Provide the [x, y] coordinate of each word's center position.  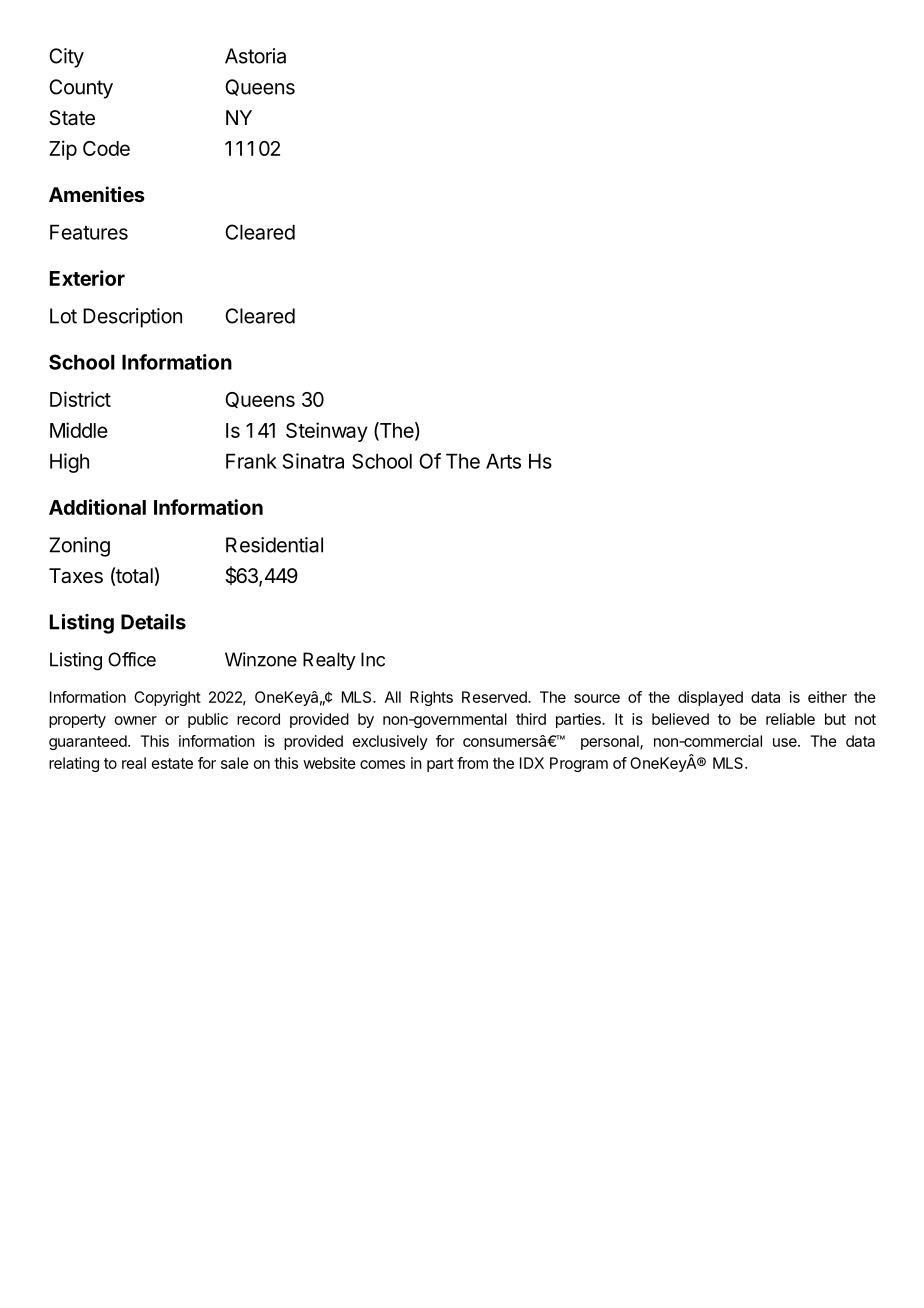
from [472, 763]
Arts [503, 461]
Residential [274, 545]
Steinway [327, 432]
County [81, 89]
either [827, 697]
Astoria [255, 56]
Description [132, 318]
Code [106, 148]
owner [136, 720]
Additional [97, 507]
